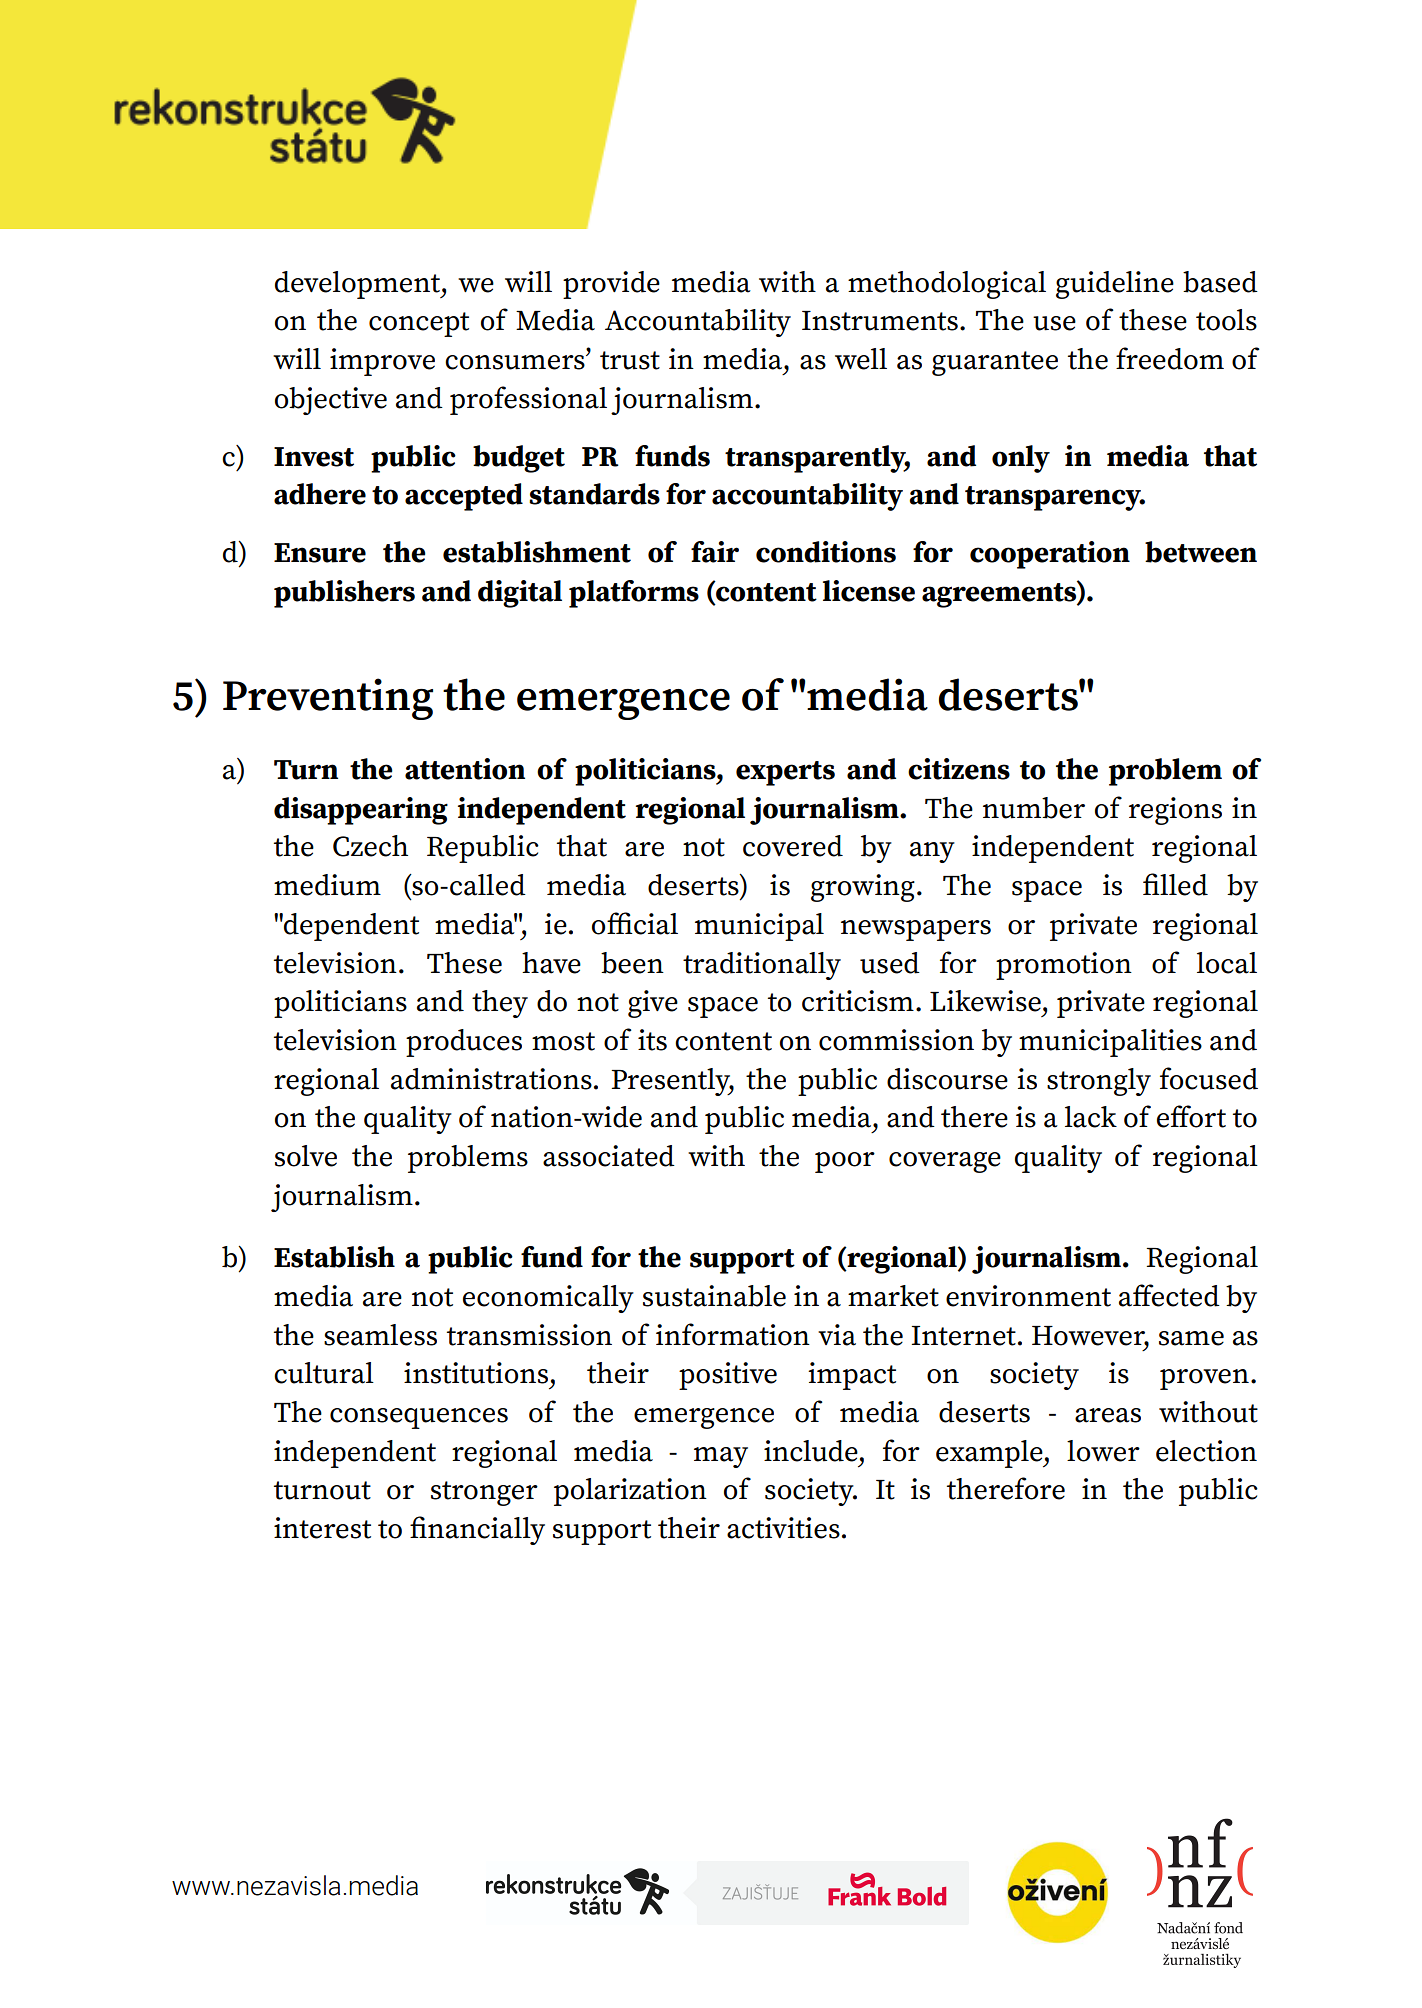 The height and width of the screenshot is (2008, 1422). I want to click on concept, so click(419, 324).
